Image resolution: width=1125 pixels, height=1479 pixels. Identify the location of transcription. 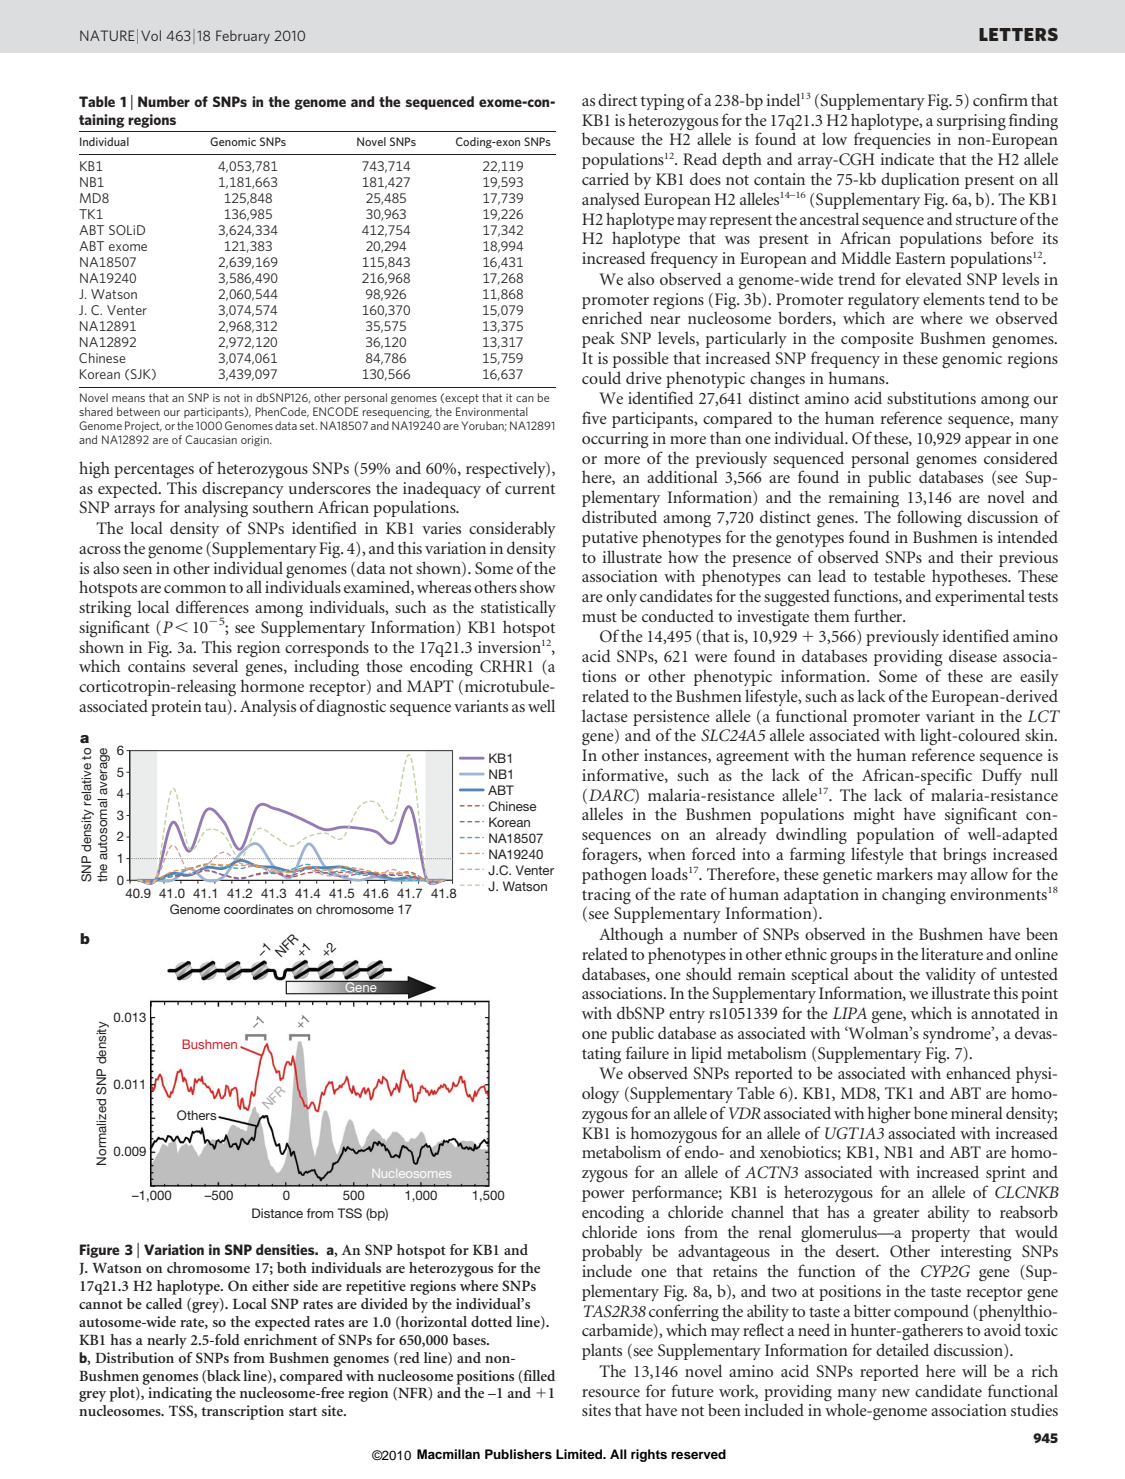
(242, 1412).
